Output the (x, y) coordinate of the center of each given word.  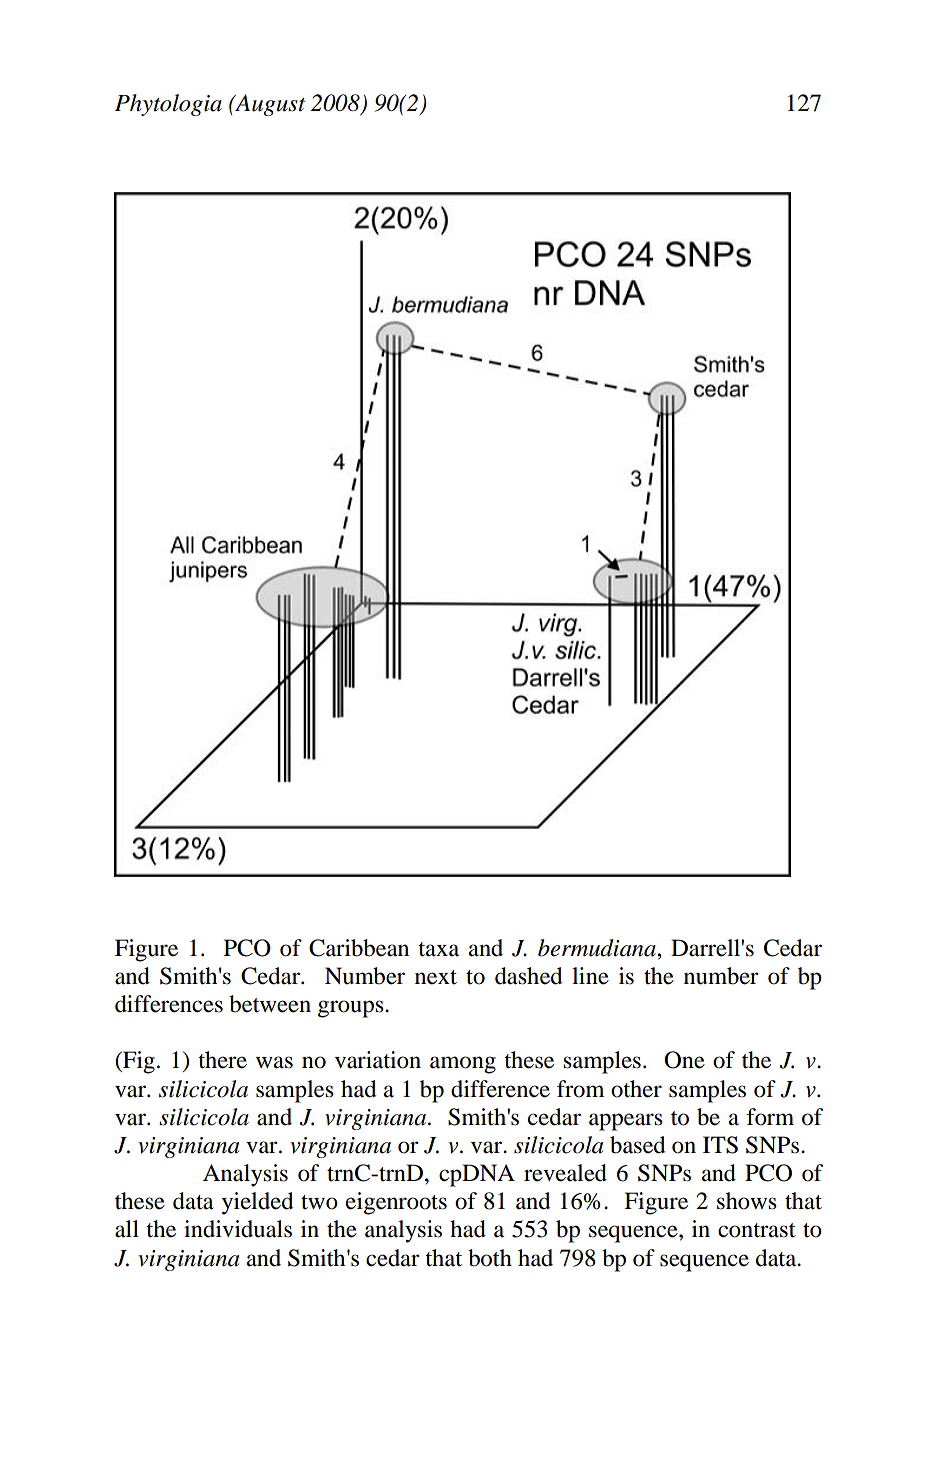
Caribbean (359, 948)
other (636, 1089)
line (590, 976)
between (270, 1004)
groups (352, 1009)
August (269, 105)
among (463, 1065)
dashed (528, 976)
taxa (438, 949)
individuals (238, 1229)
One (684, 1060)
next (436, 977)
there (222, 1060)
